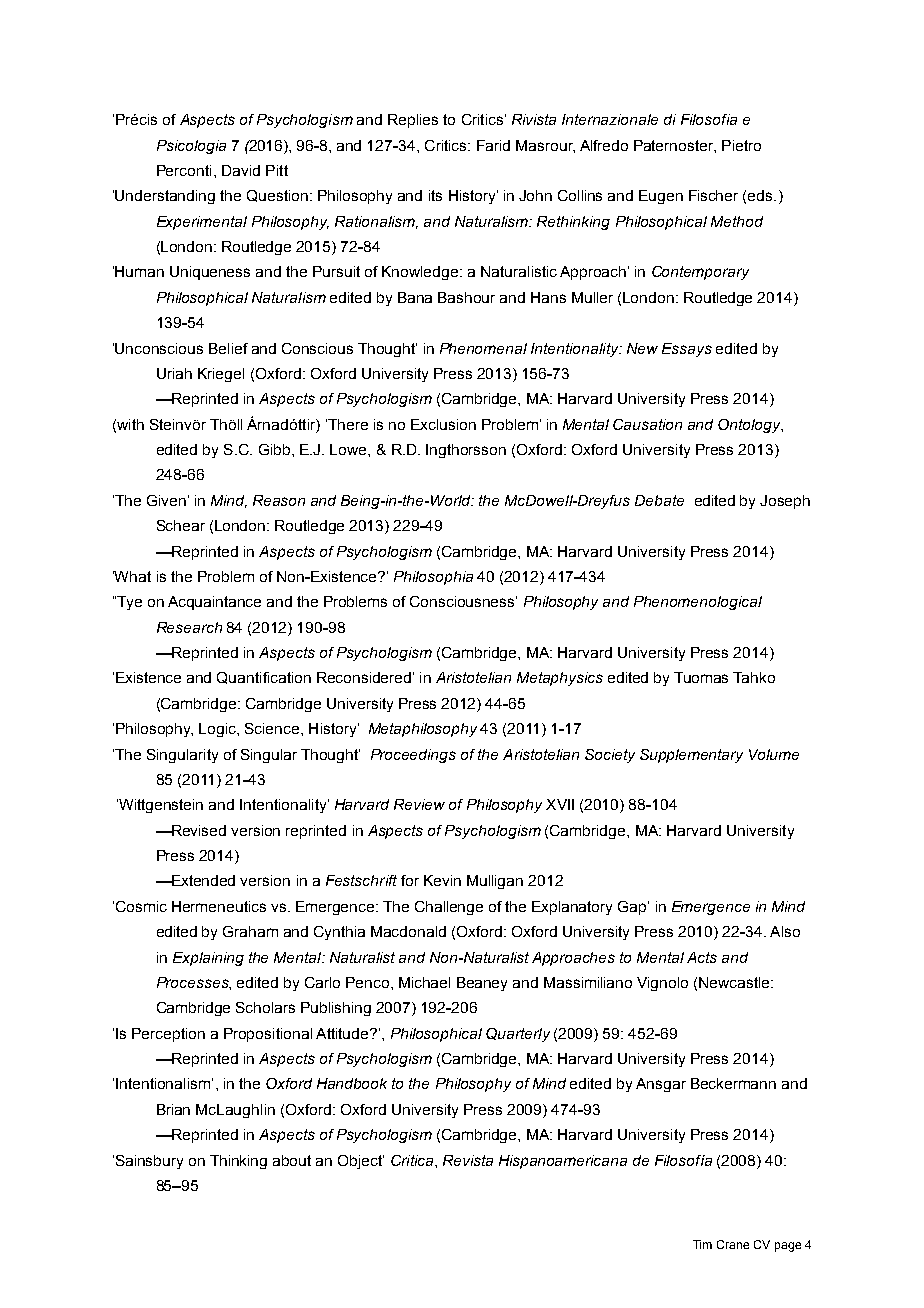 The width and height of the screenshot is (924, 1308). I want to click on Tim, so click(702, 1244).
